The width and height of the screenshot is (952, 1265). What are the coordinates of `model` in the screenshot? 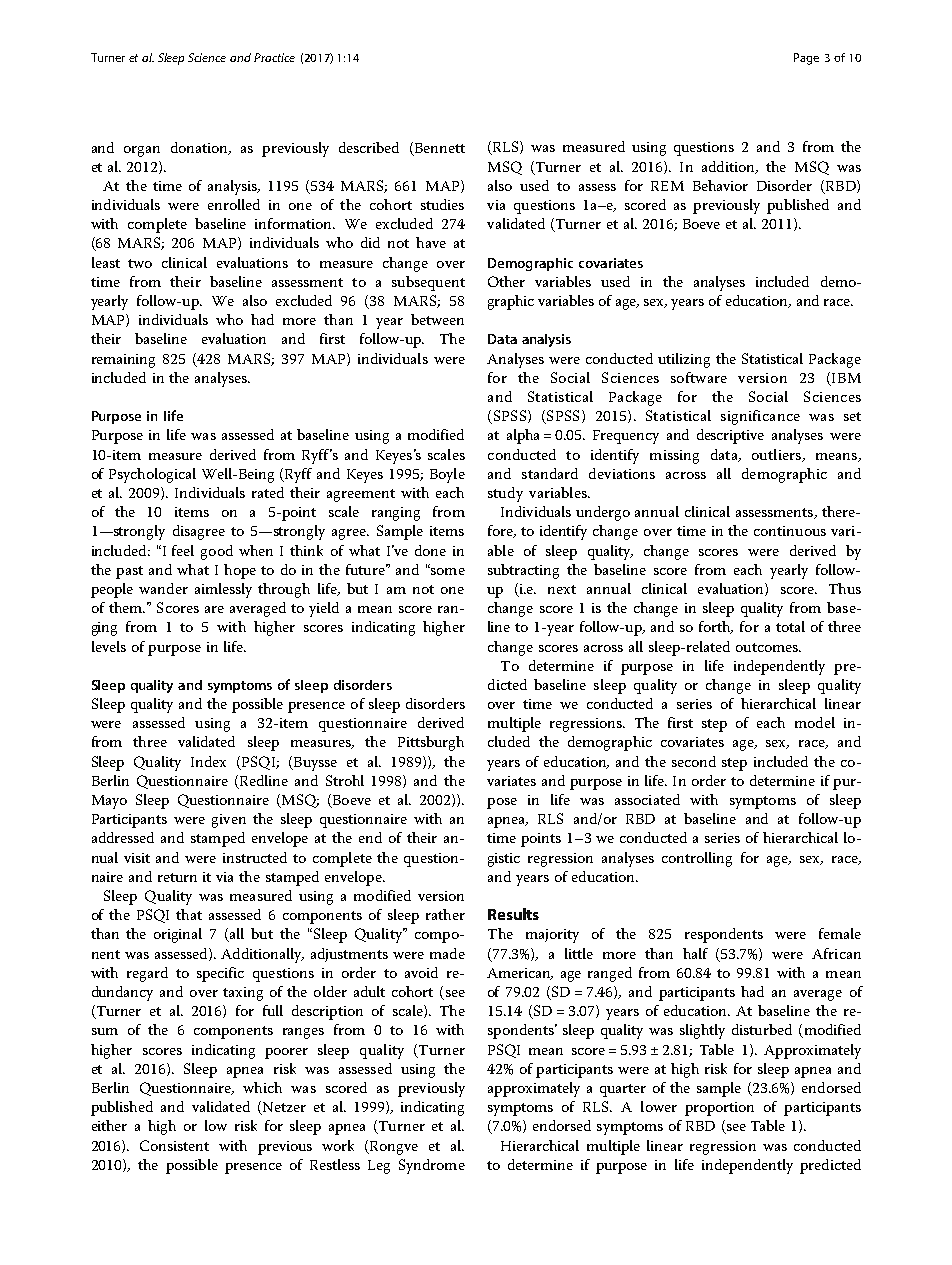 It's located at (815, 722).
